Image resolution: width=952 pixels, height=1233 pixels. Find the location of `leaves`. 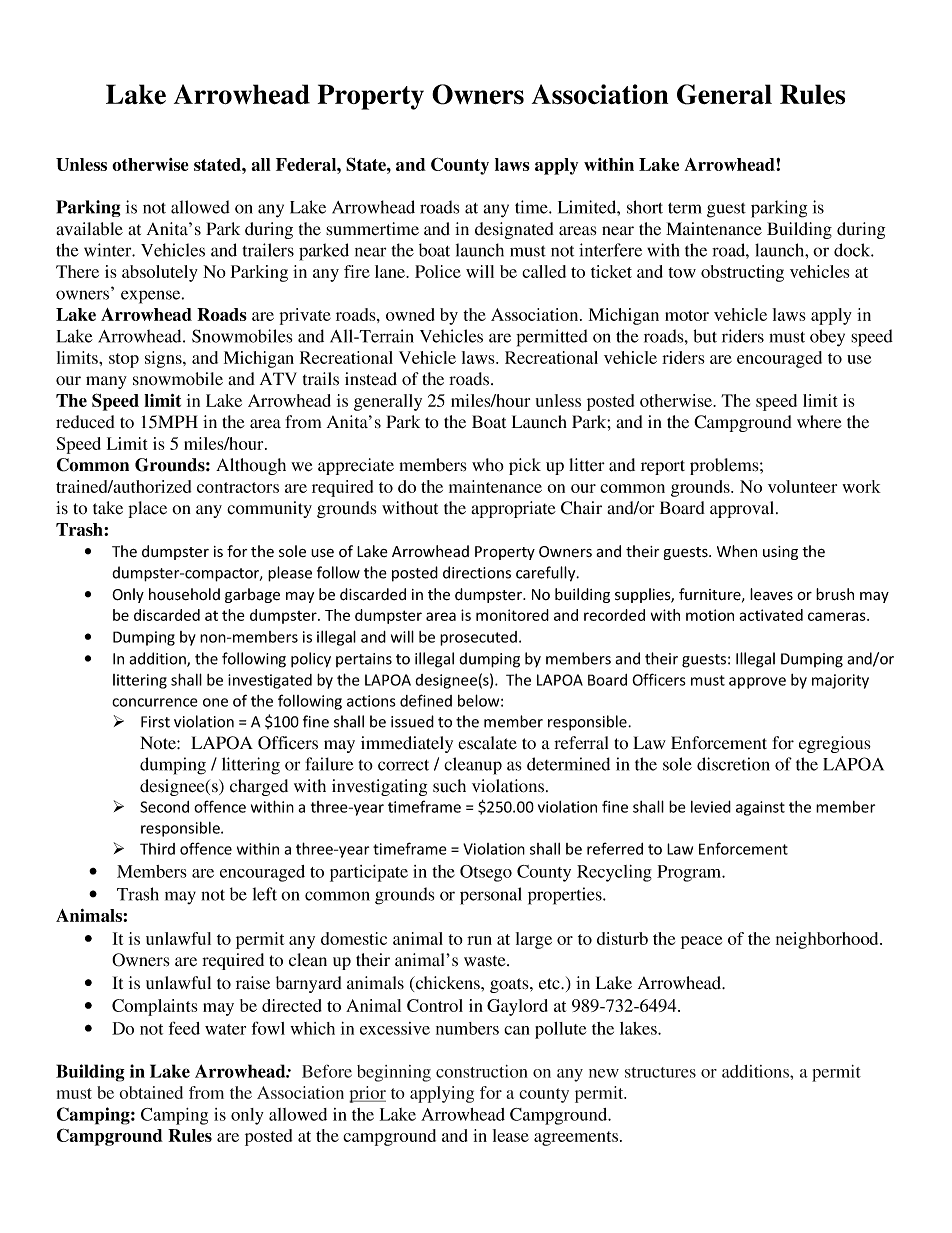

leaves is located at coordinates (771, 594).
